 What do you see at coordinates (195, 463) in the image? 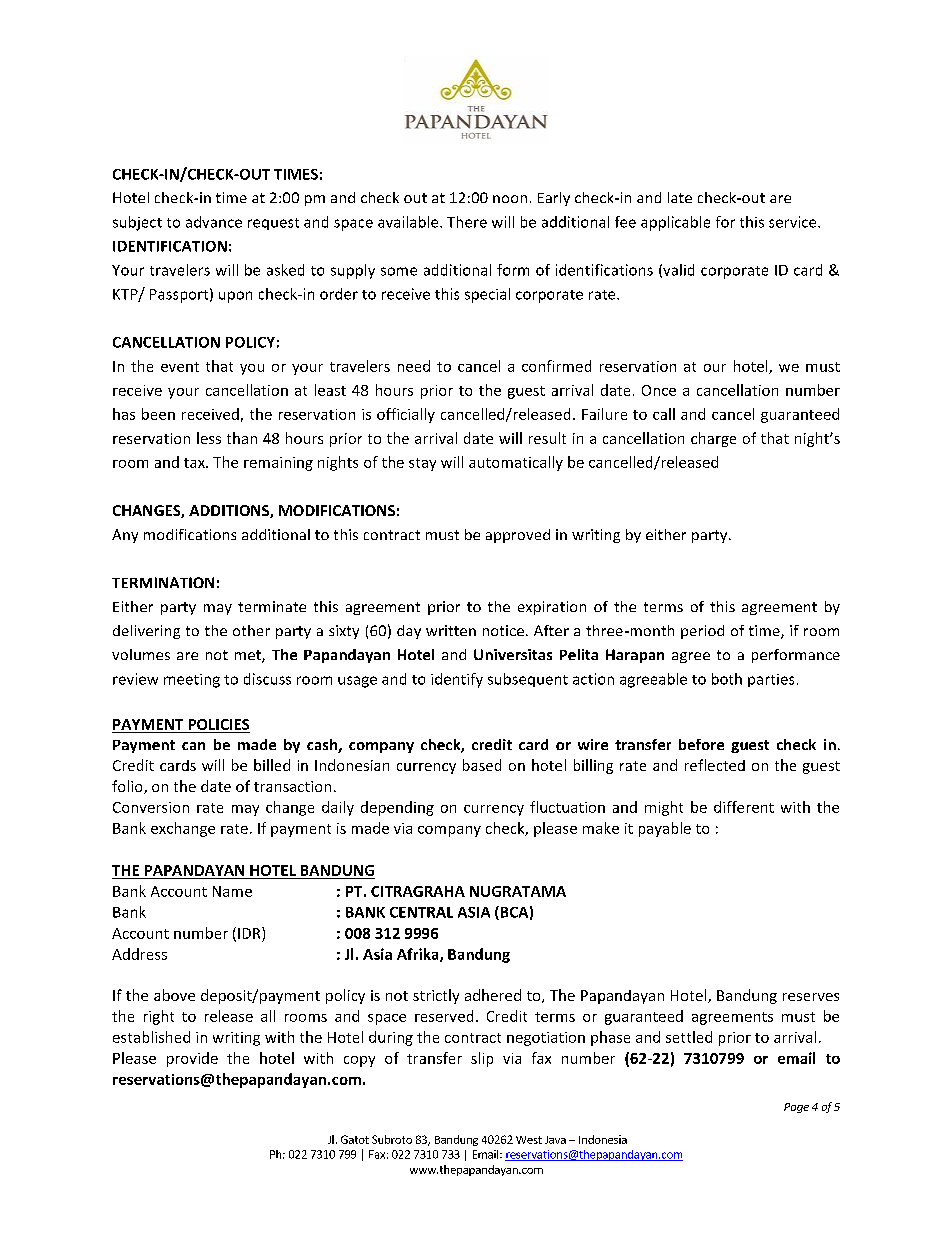
I see `tax` at bounding box center [195, 463].
